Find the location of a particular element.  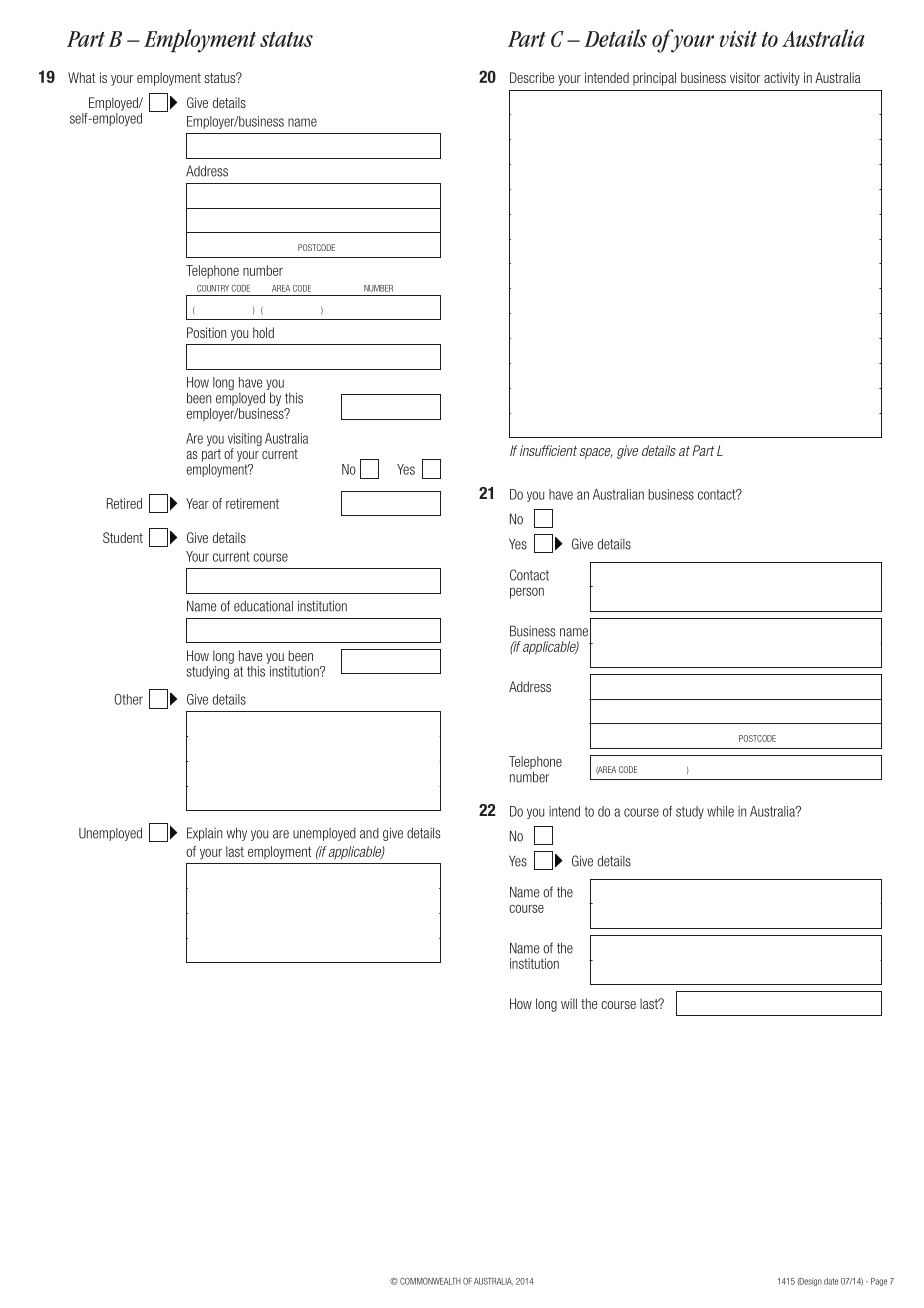

Year is located at coordinates (197, 503).
